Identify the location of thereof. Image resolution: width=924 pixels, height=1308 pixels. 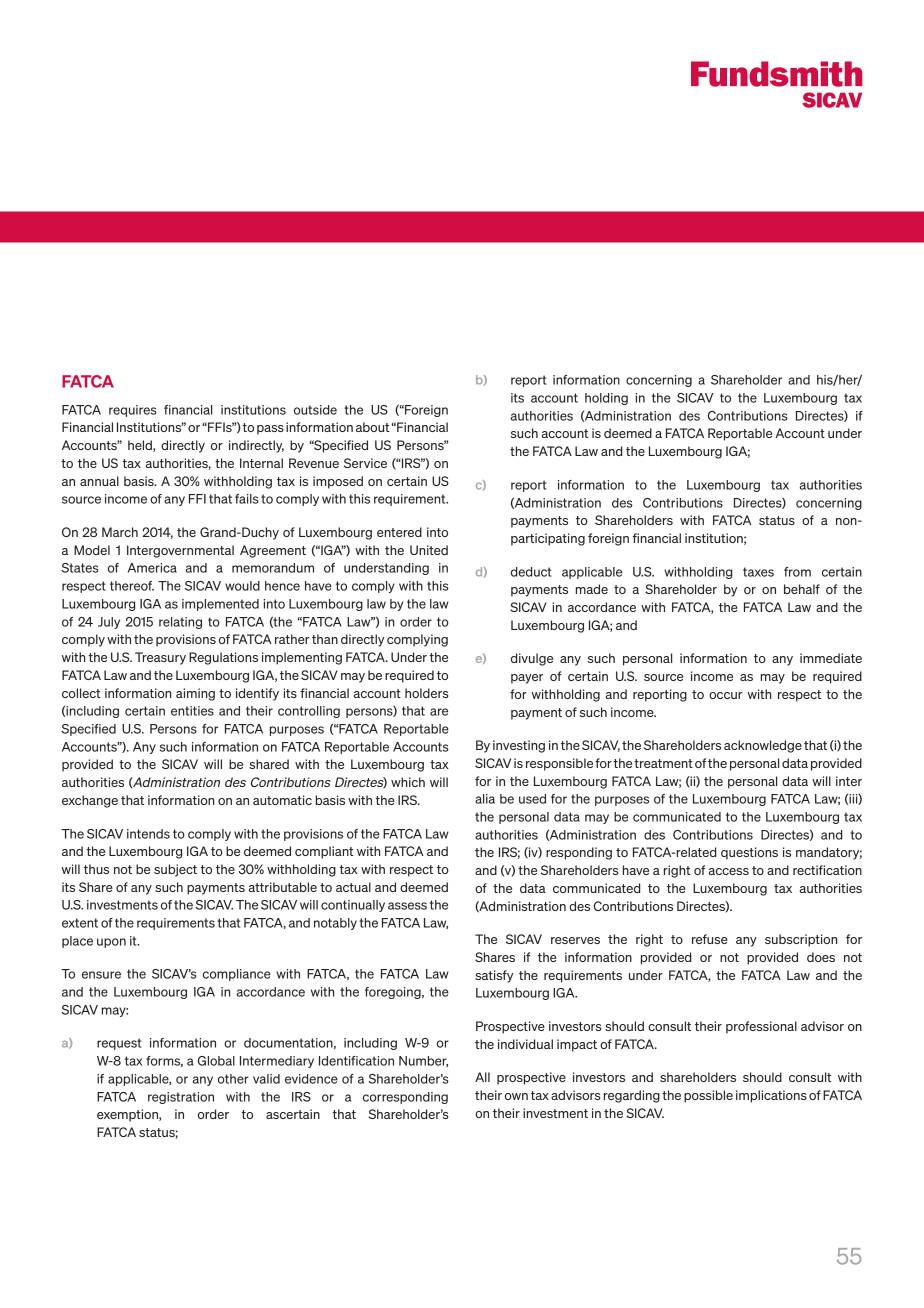
(132, 586).
